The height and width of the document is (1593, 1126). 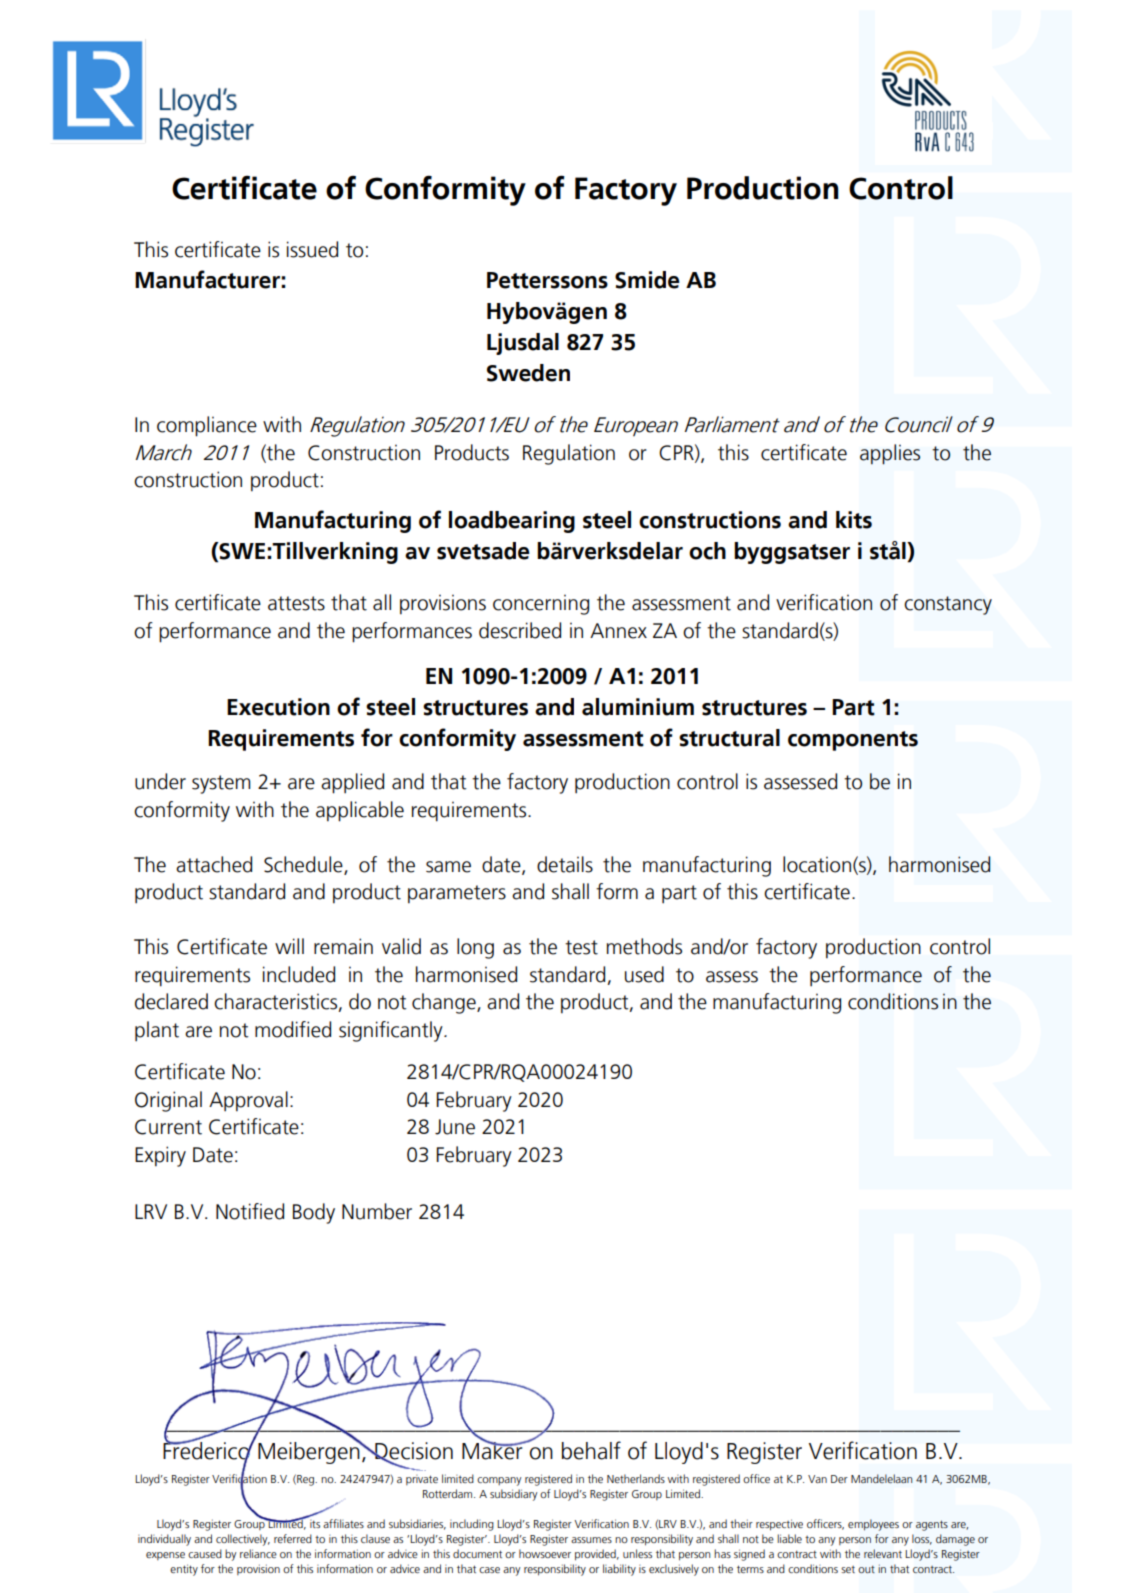 I want to click on Notified, so click(x=250, y=1211).
